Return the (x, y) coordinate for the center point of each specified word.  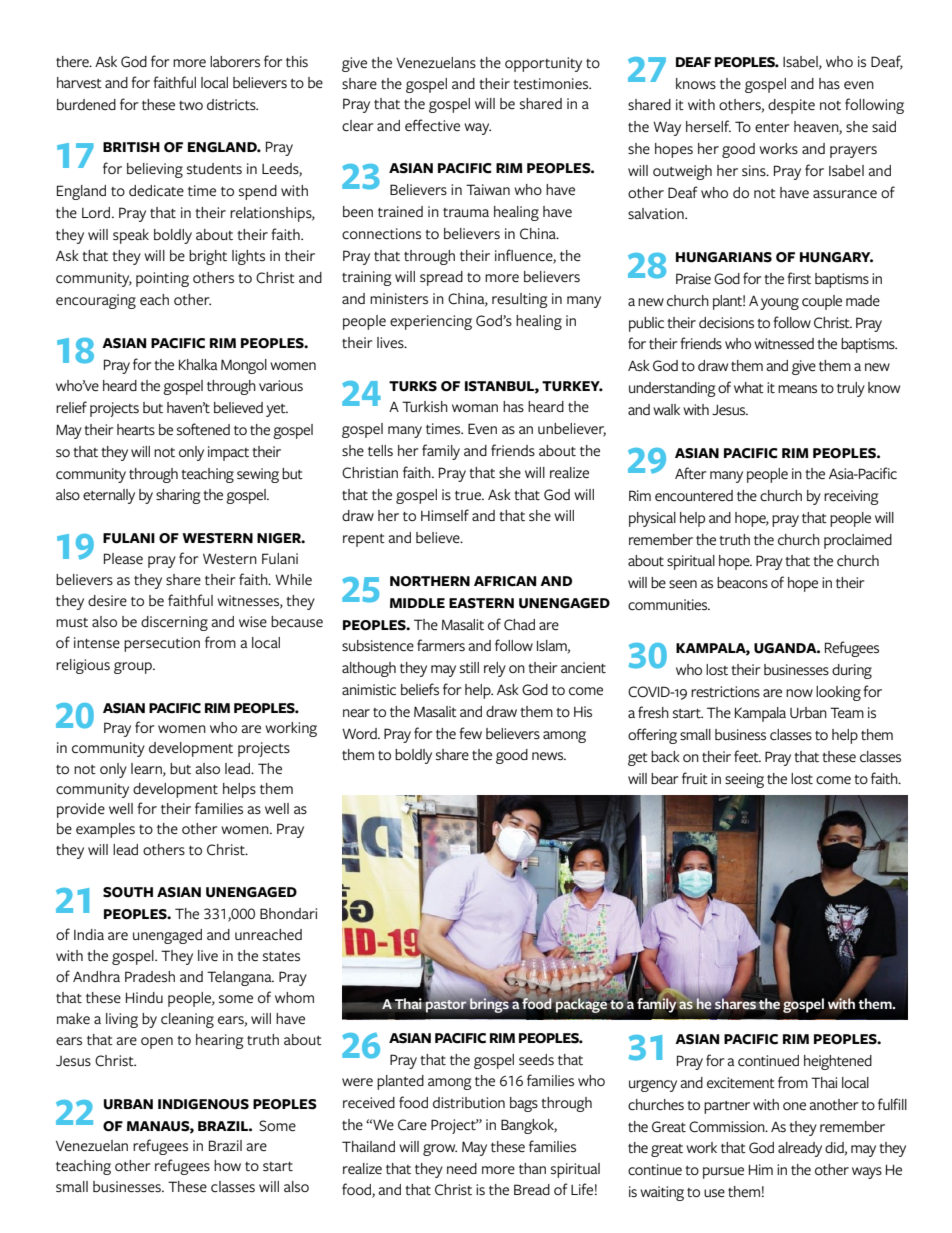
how (227, 1165)
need (462, 1168)
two (191, 105)
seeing (744, 780)
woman (475, 408)
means (797, 389)
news (549, 756)
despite (791, 106)
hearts (136, 429)
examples (105, 830)
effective (432, 125)
